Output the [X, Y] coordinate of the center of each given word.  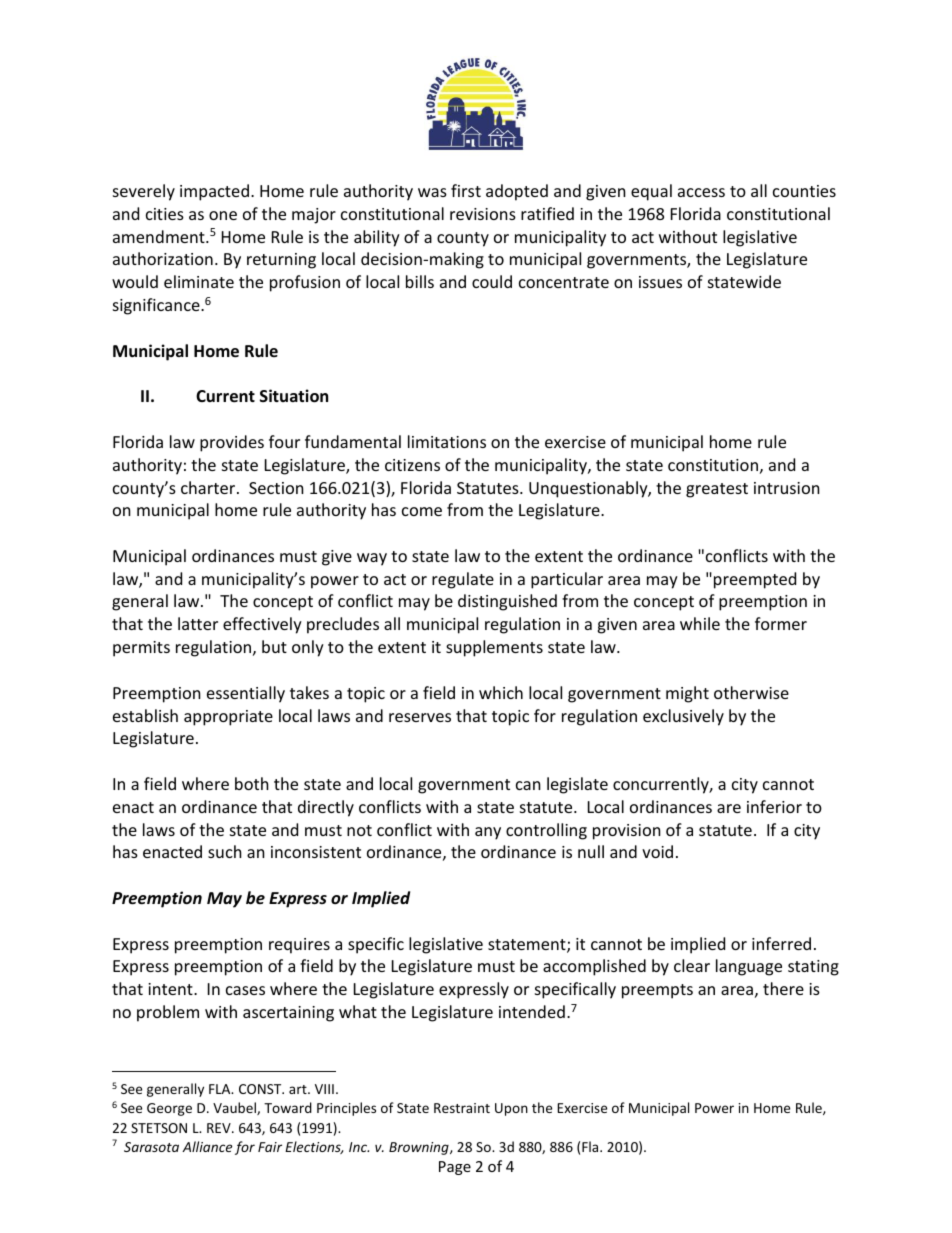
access [701, 192]
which [501, 692]
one [223, 215]
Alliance [207, 1146]
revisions [483, 214]
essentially [246, 694]
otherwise [751, 692]
